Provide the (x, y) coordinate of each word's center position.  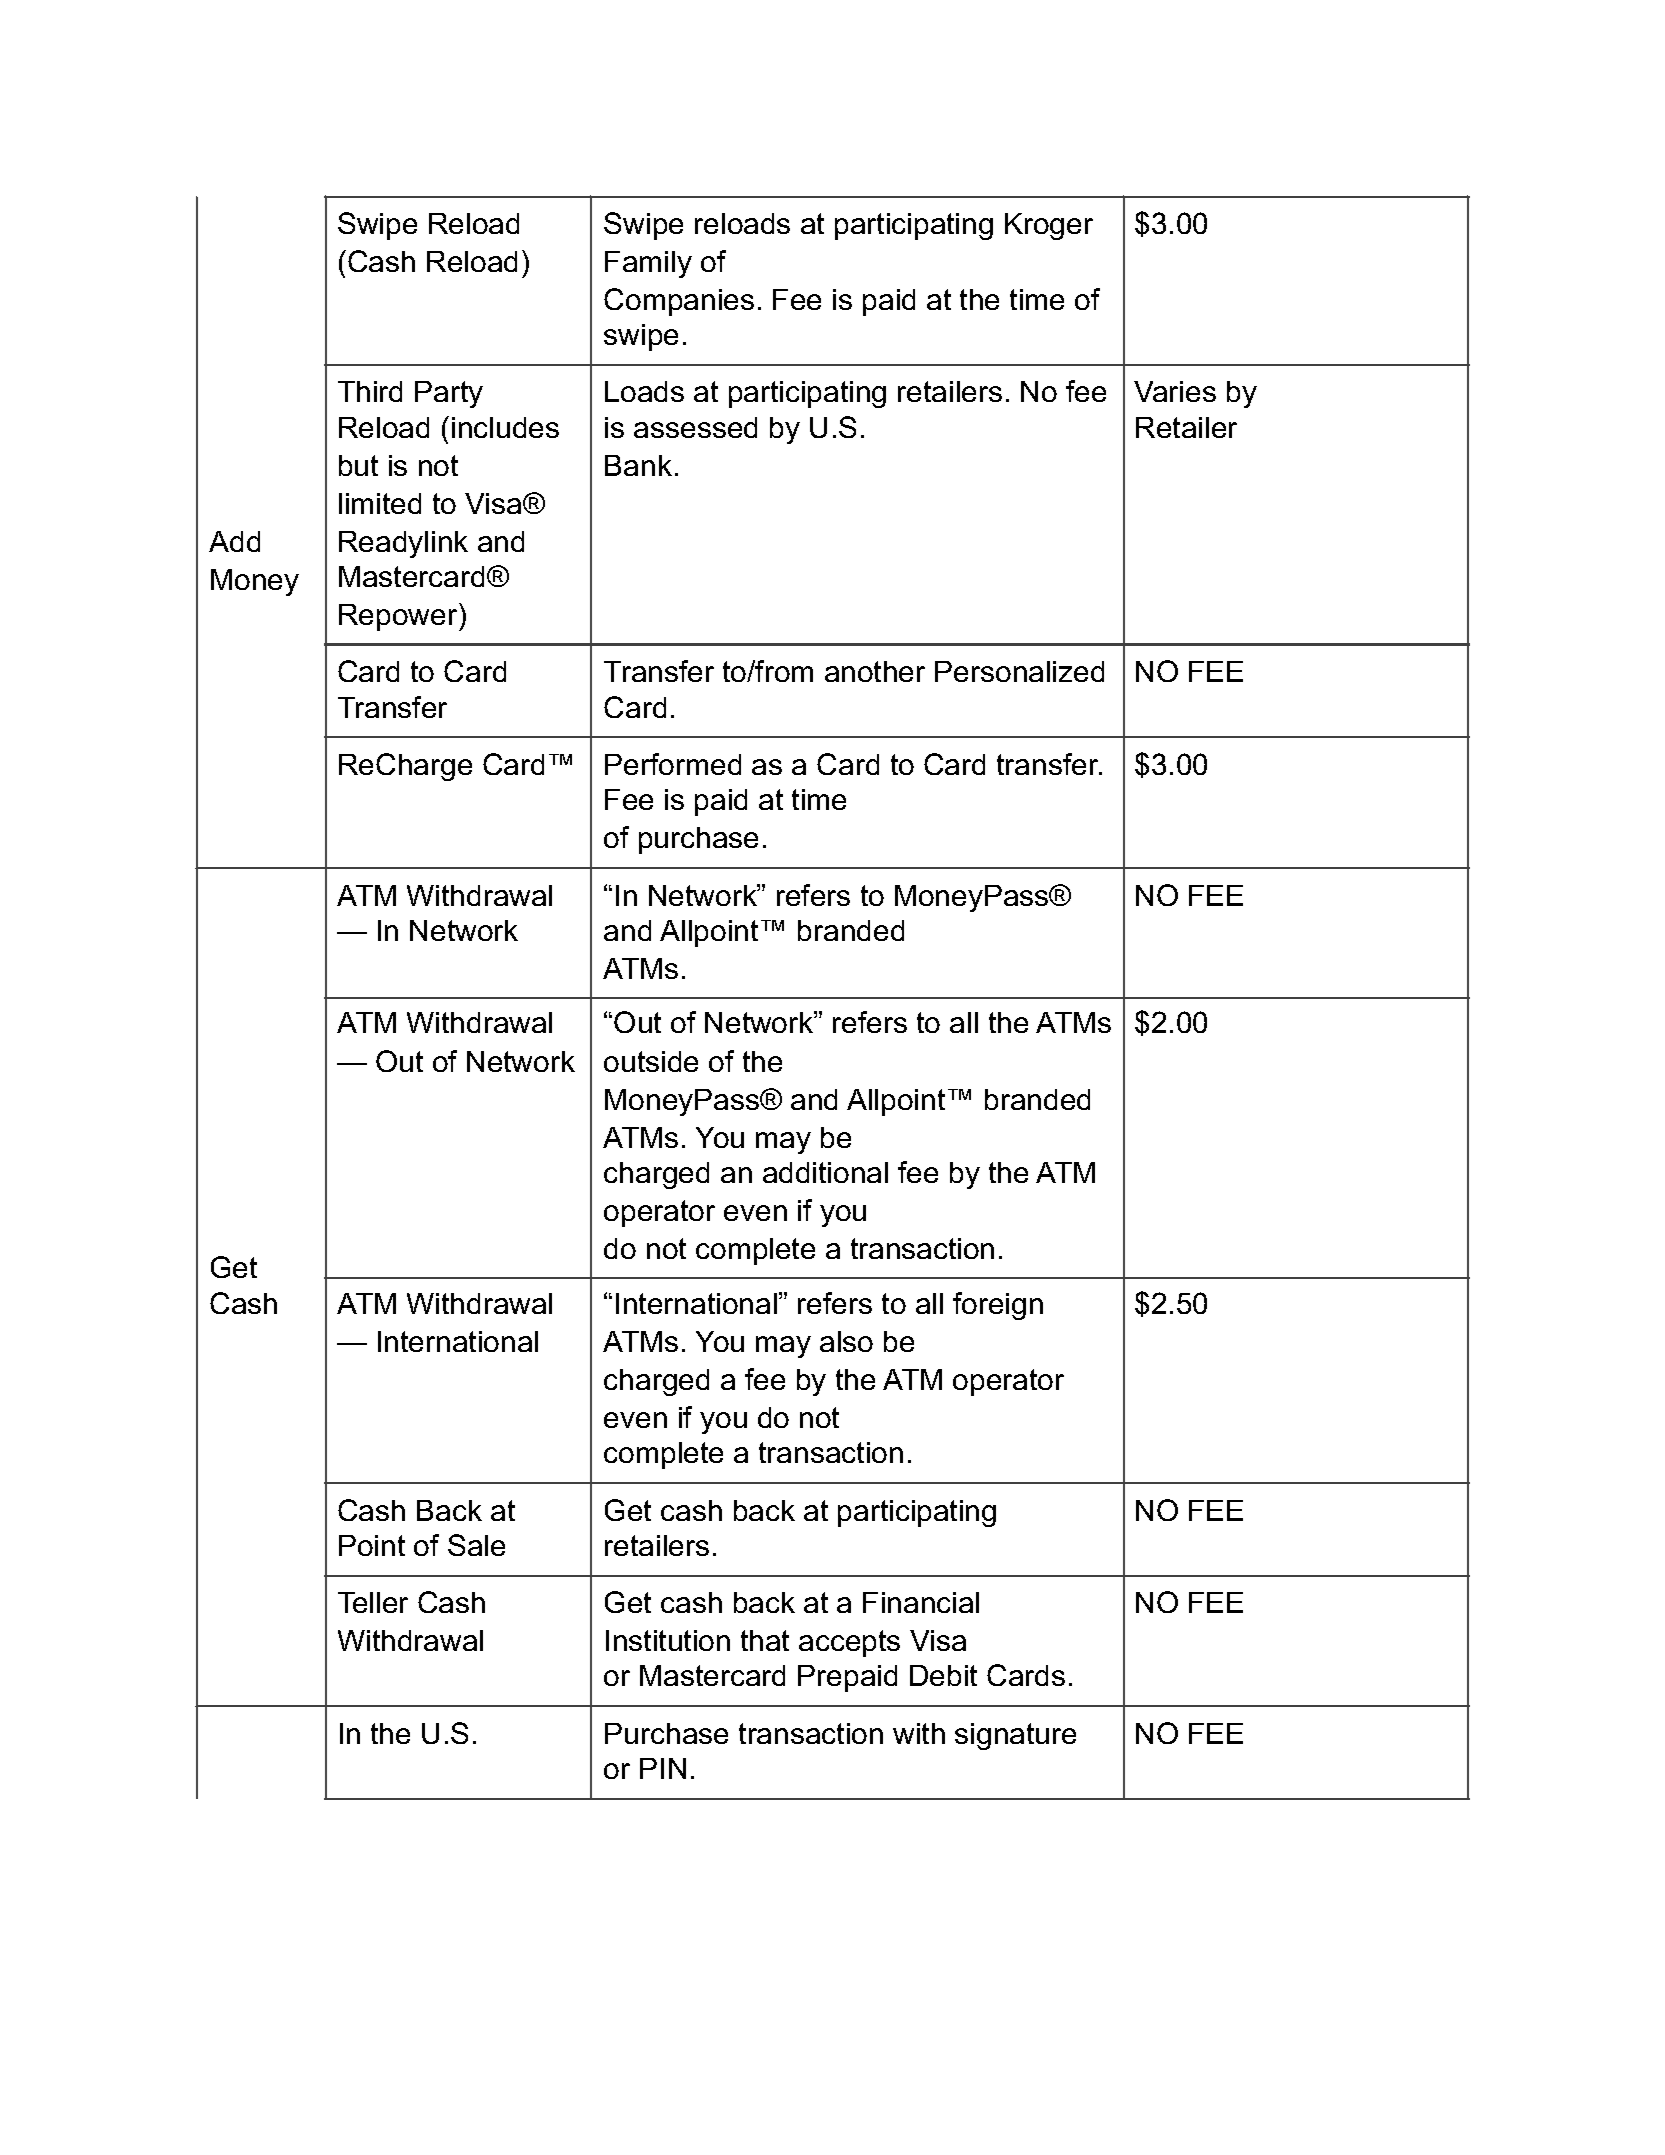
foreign (998, 1306)
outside (651, 1061)
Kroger (1049, 226)
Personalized (1019, 671)
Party (449, 394)
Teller (373, 1602)
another (875, 671)
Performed (673, 764)
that (765, 1640)
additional (825, 1172)
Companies (679, 302)
